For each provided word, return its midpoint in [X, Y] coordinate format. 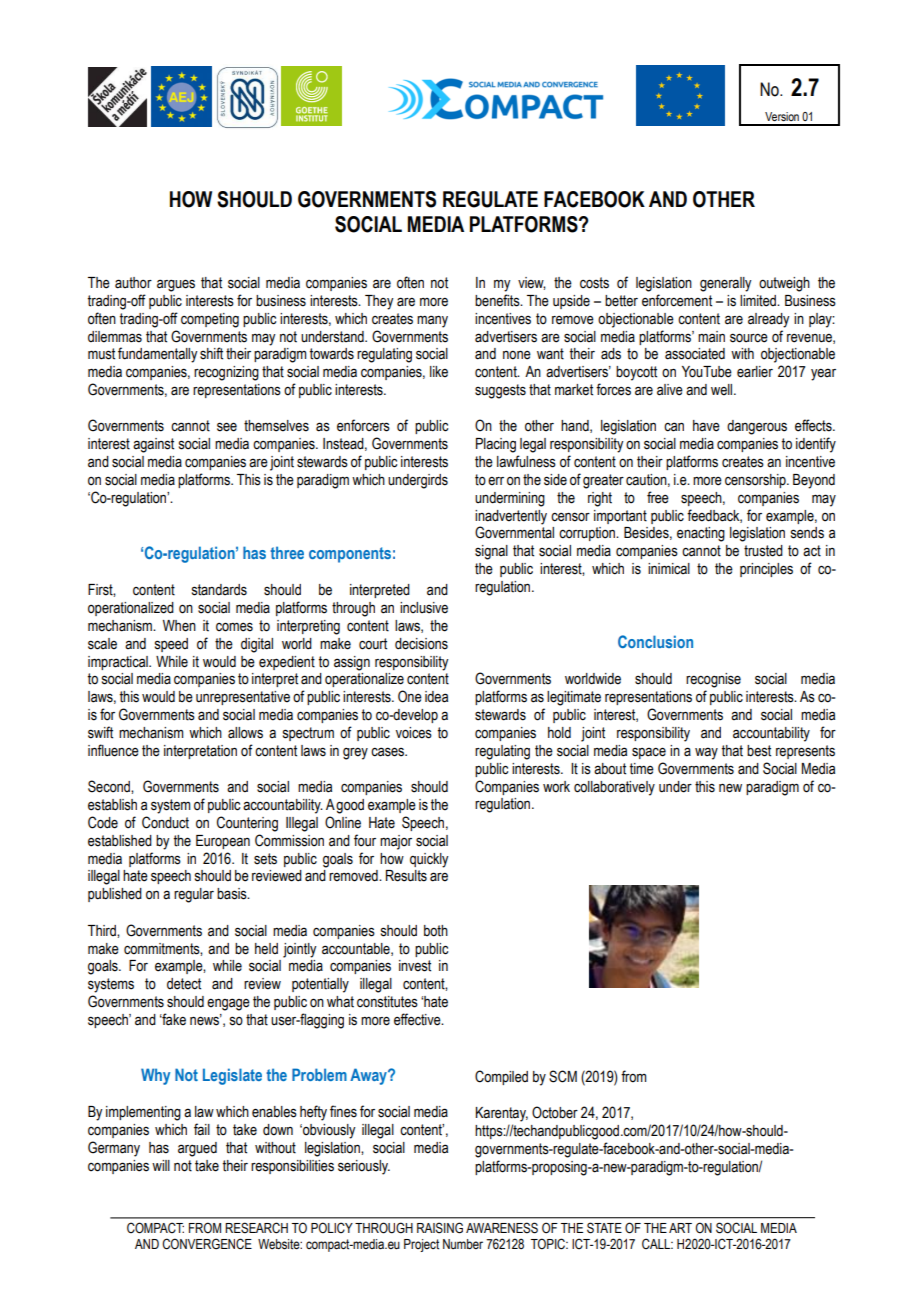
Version [782, 116]
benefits [498, 300]
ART [680, 1228]
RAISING [440, 1228]
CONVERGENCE [207, 1244]
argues [176, 285]
